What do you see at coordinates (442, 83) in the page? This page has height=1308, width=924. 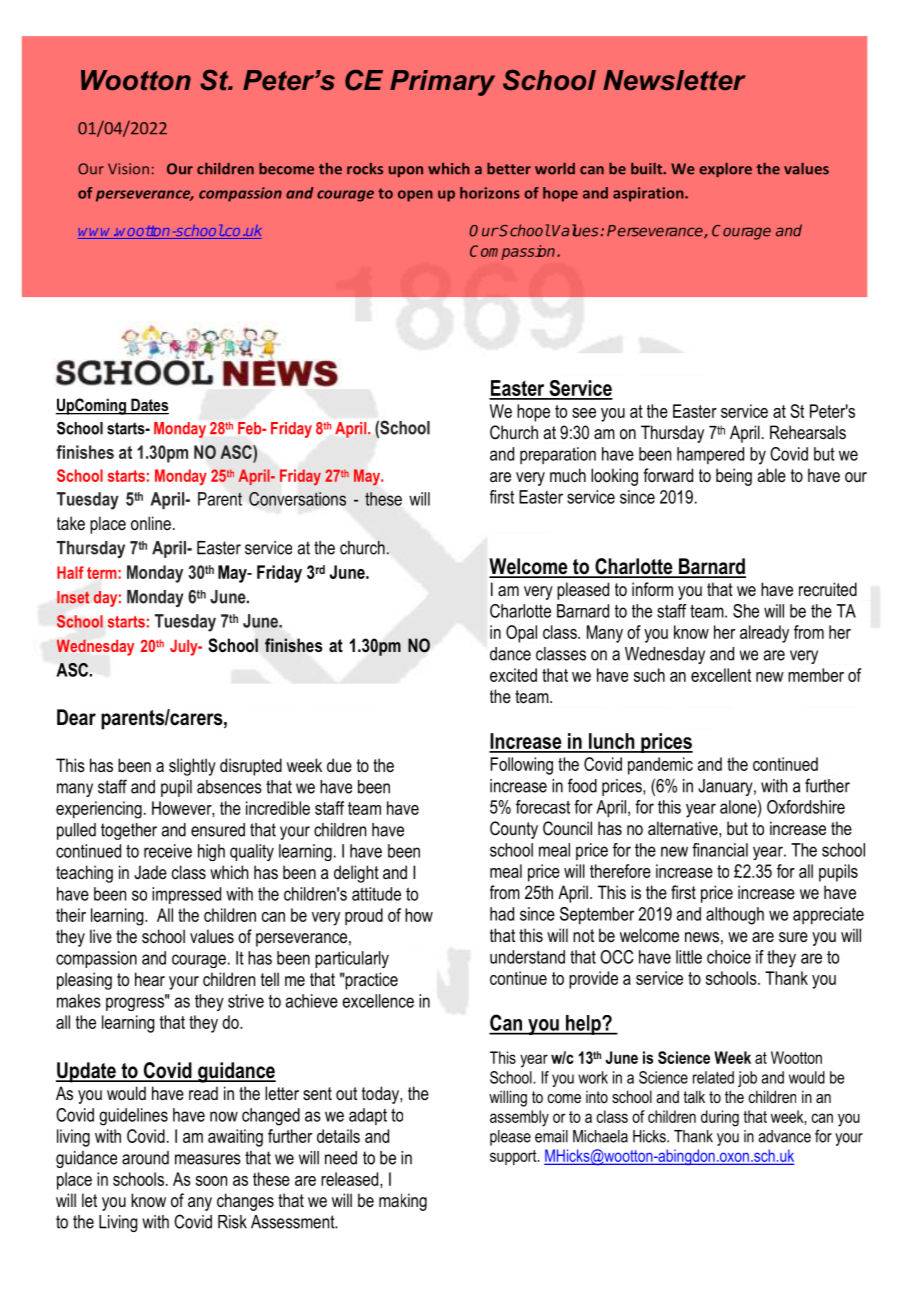 I see `Primary` at bounding box center [442, 83].
